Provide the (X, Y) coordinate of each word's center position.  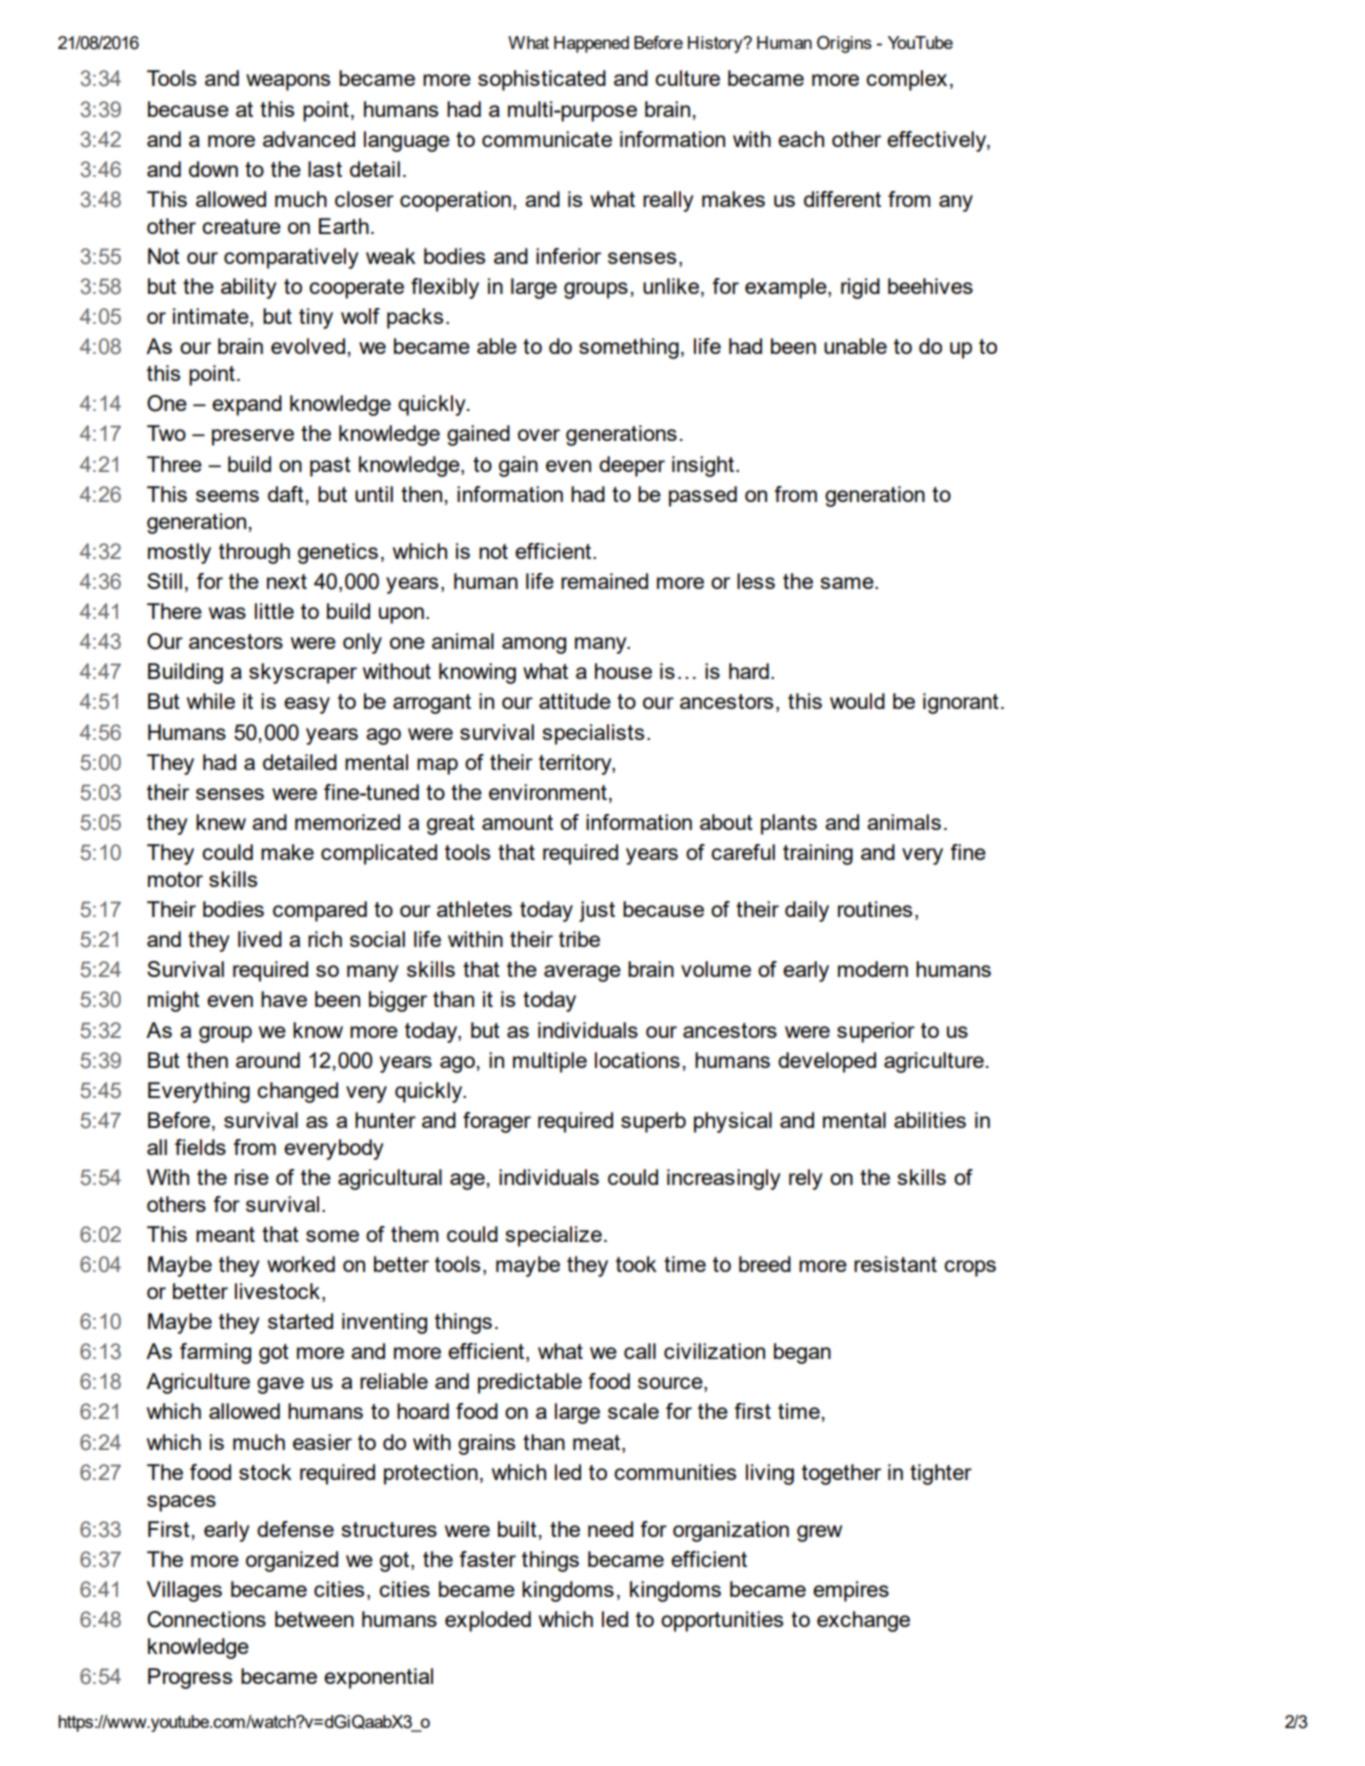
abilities (930, 1120)
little (274, 611)
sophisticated (542, 80)
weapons (288, 82)
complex (906, 80)
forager (497, 1122)
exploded (488, 1621)
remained (604, 581)
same (848, 583)
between (314, 1619)
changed (297, 1092)
